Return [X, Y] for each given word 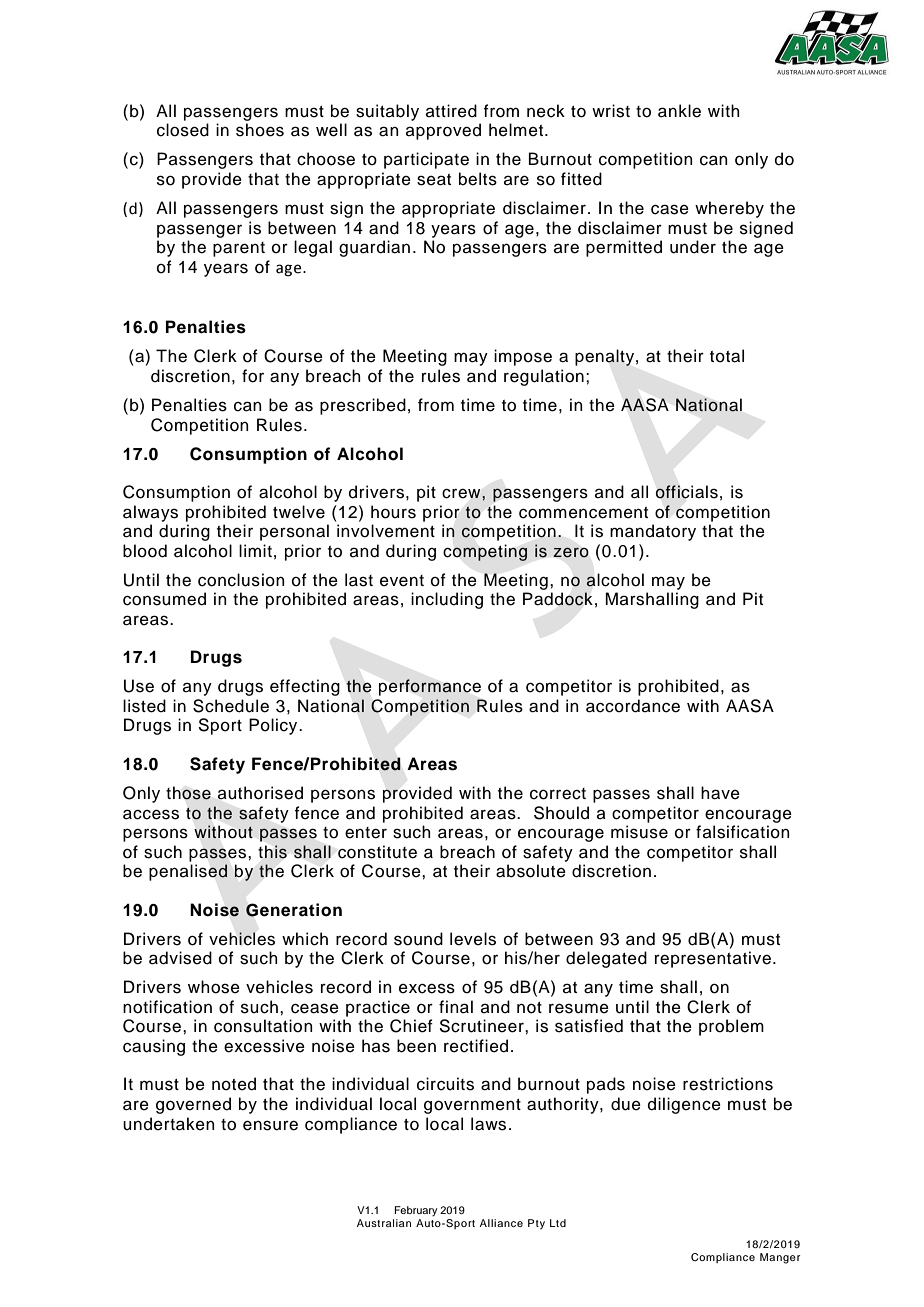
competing [485, 552]
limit [255, 550]
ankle [679, 111]
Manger [780, 1258]
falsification [743, 832]
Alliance [501, 1223]
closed [183, 130]
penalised [188, 872]
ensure [270, 1125]
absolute [531, 871]
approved [443, 131]
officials [687, 492]
